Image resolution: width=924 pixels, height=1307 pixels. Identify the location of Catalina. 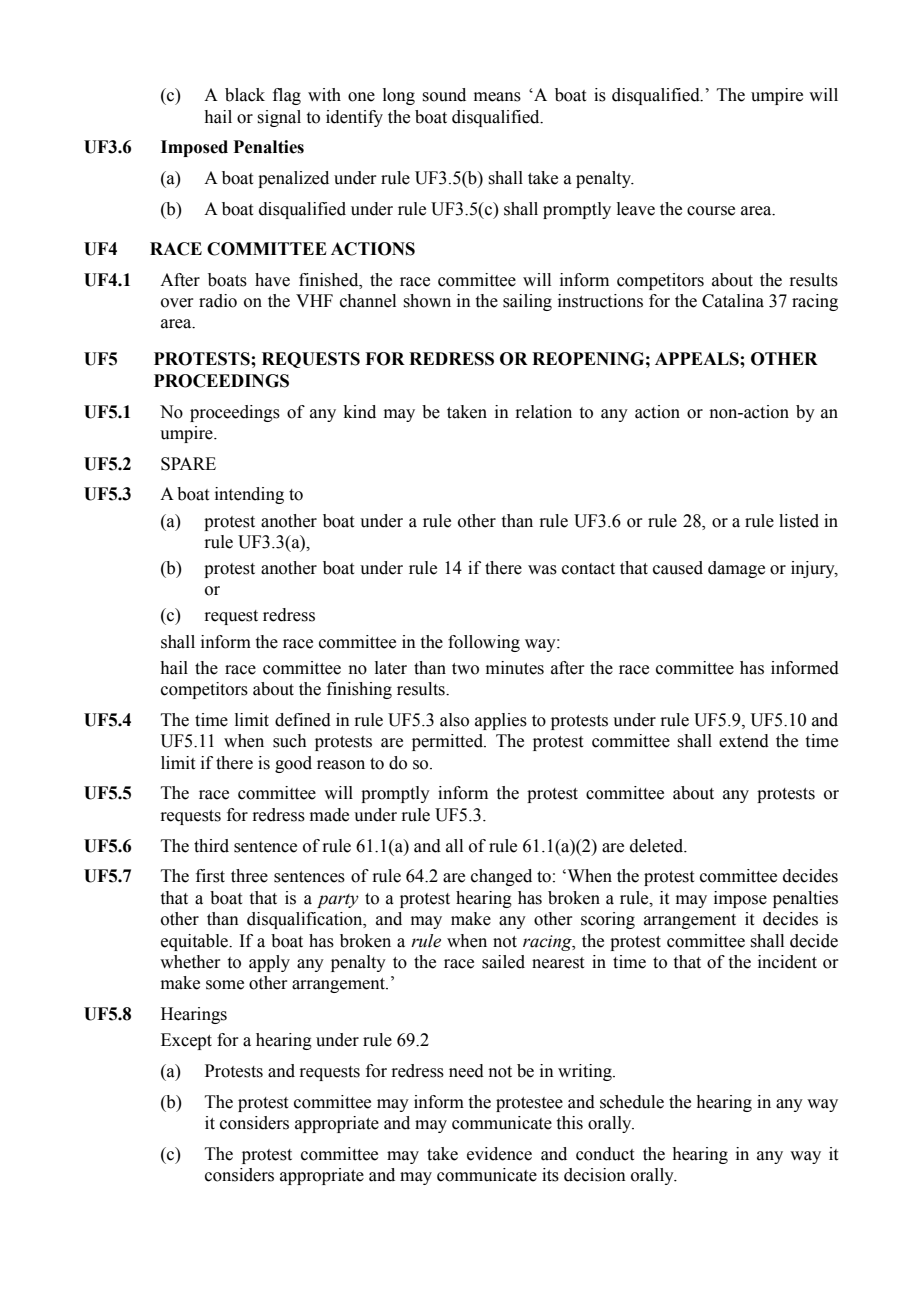
(733, 301).
